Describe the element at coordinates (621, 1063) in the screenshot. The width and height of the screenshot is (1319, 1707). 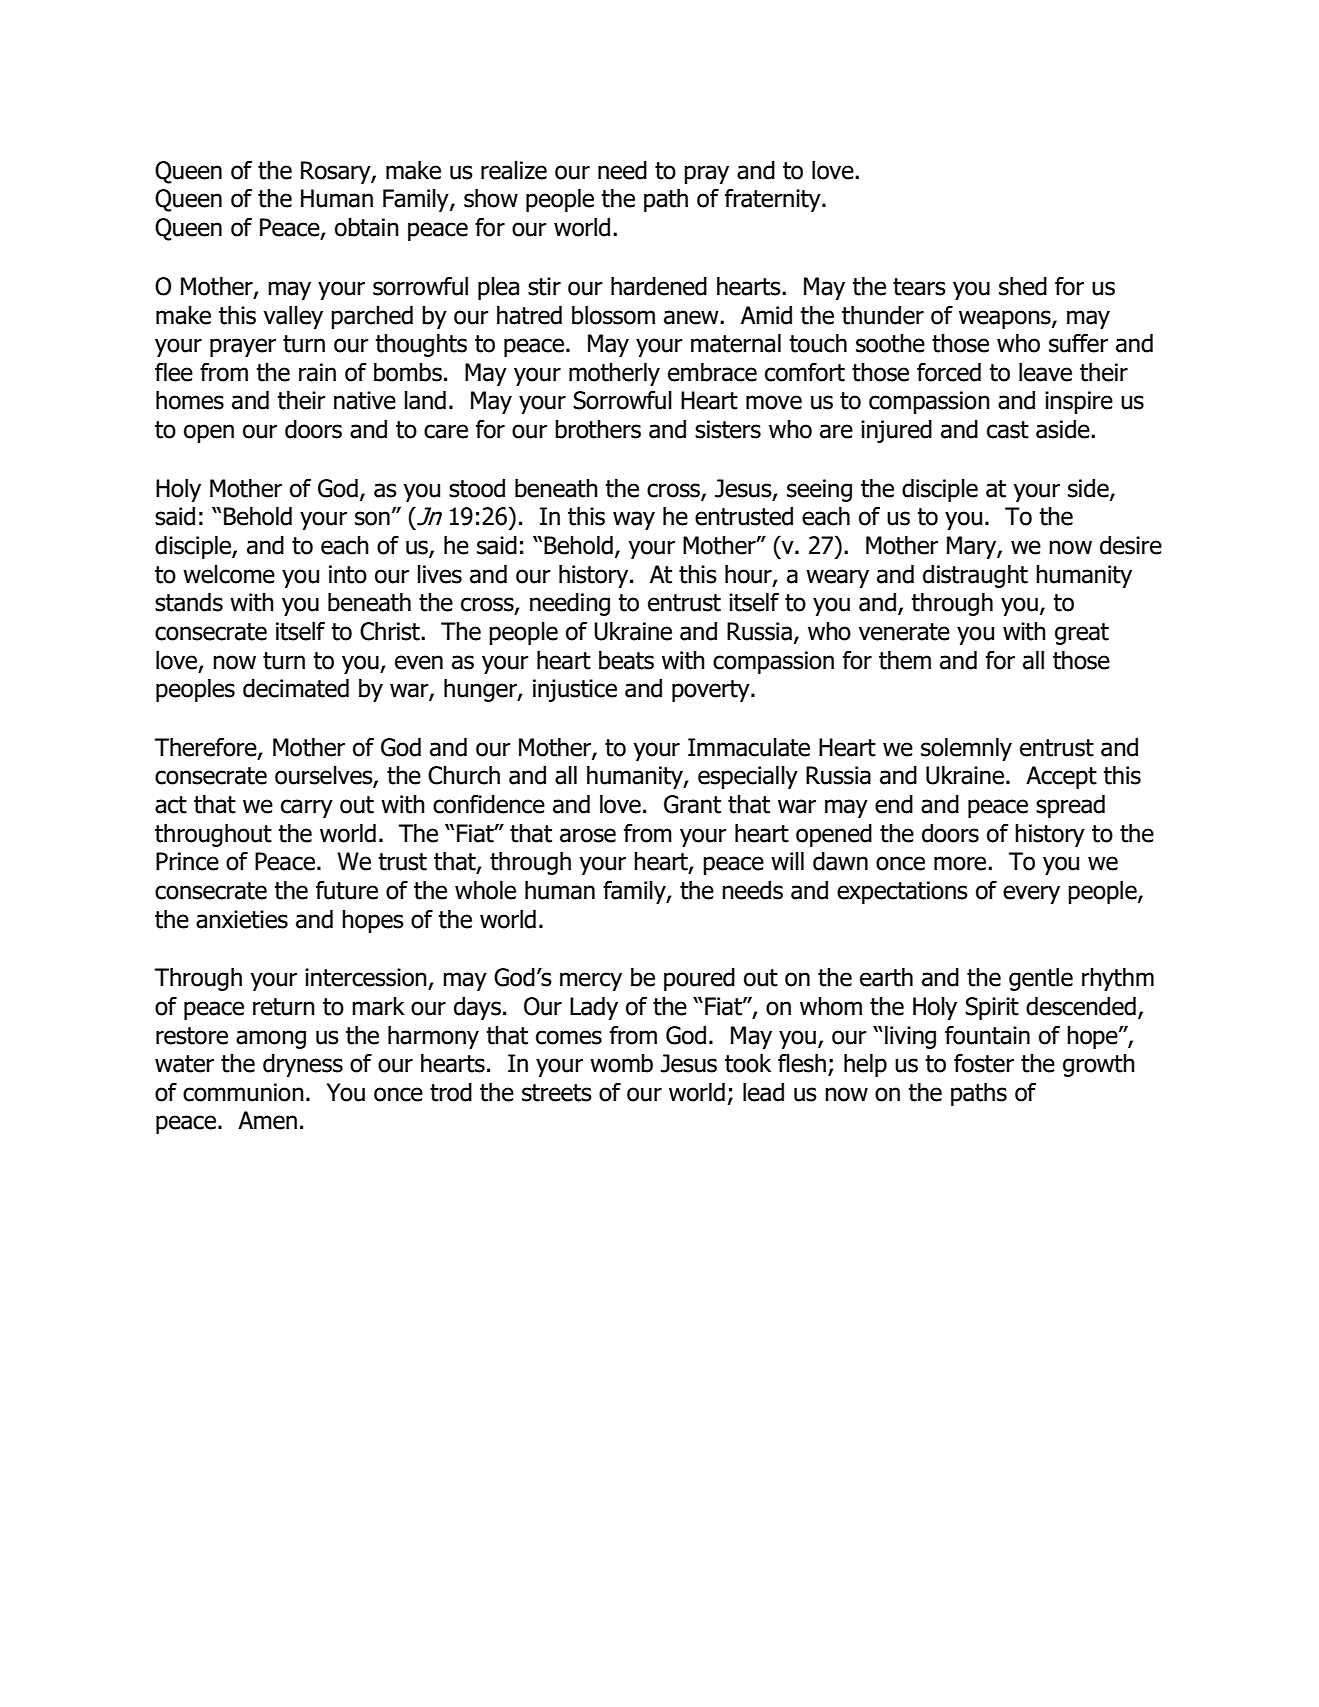
I see `womb` at that location.
